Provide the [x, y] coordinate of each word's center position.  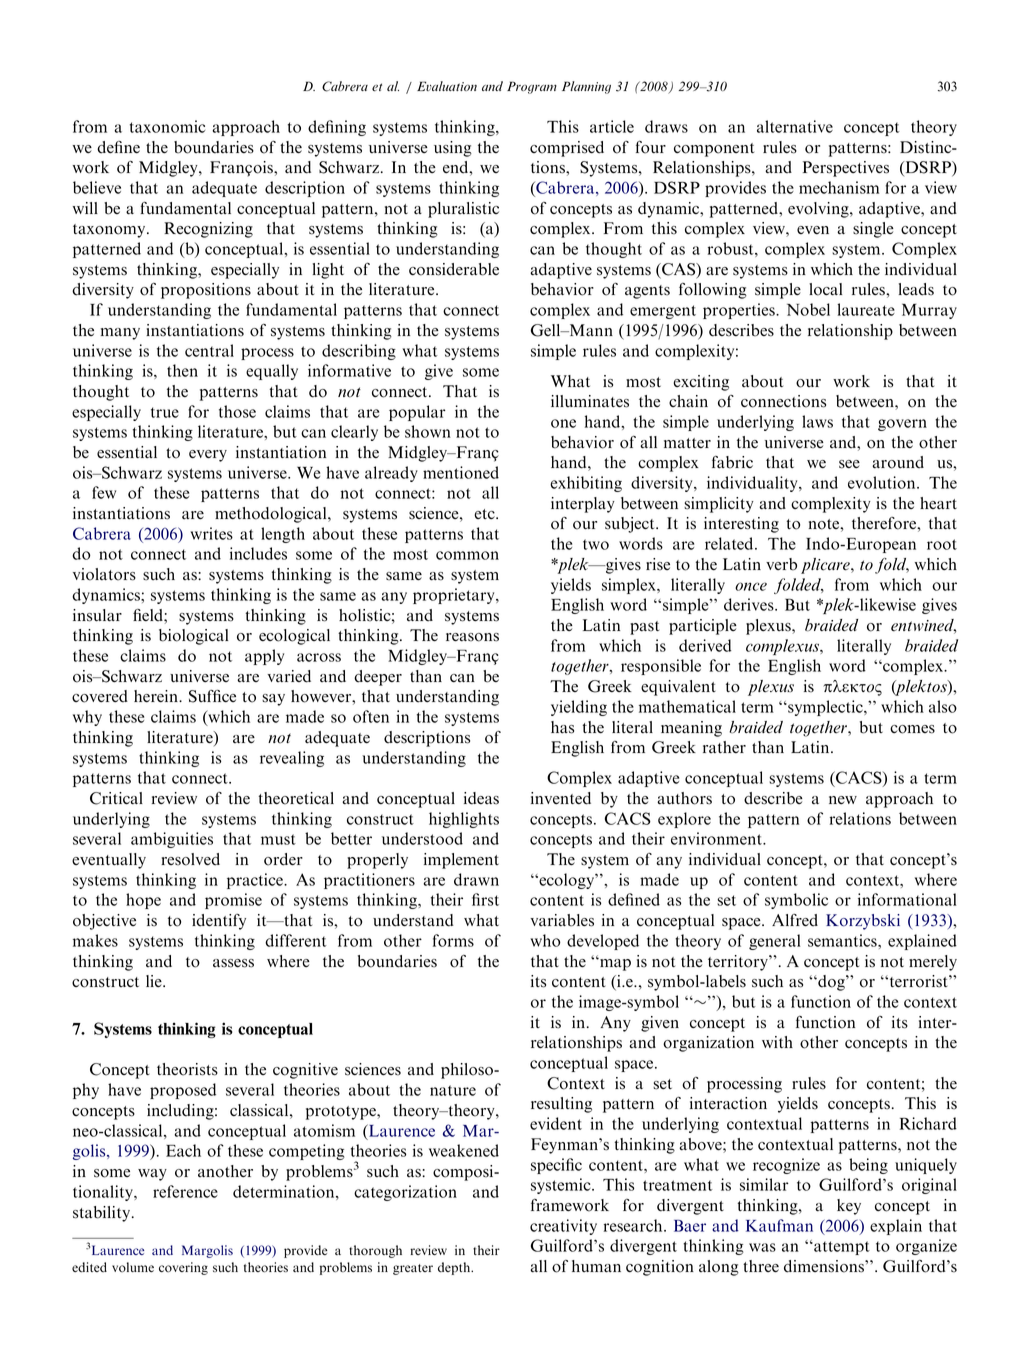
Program [532, 87]
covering [183, 1268]
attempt [841, 1248]
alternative [795, 126]
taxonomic [167, 126]
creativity [563, 1227]
